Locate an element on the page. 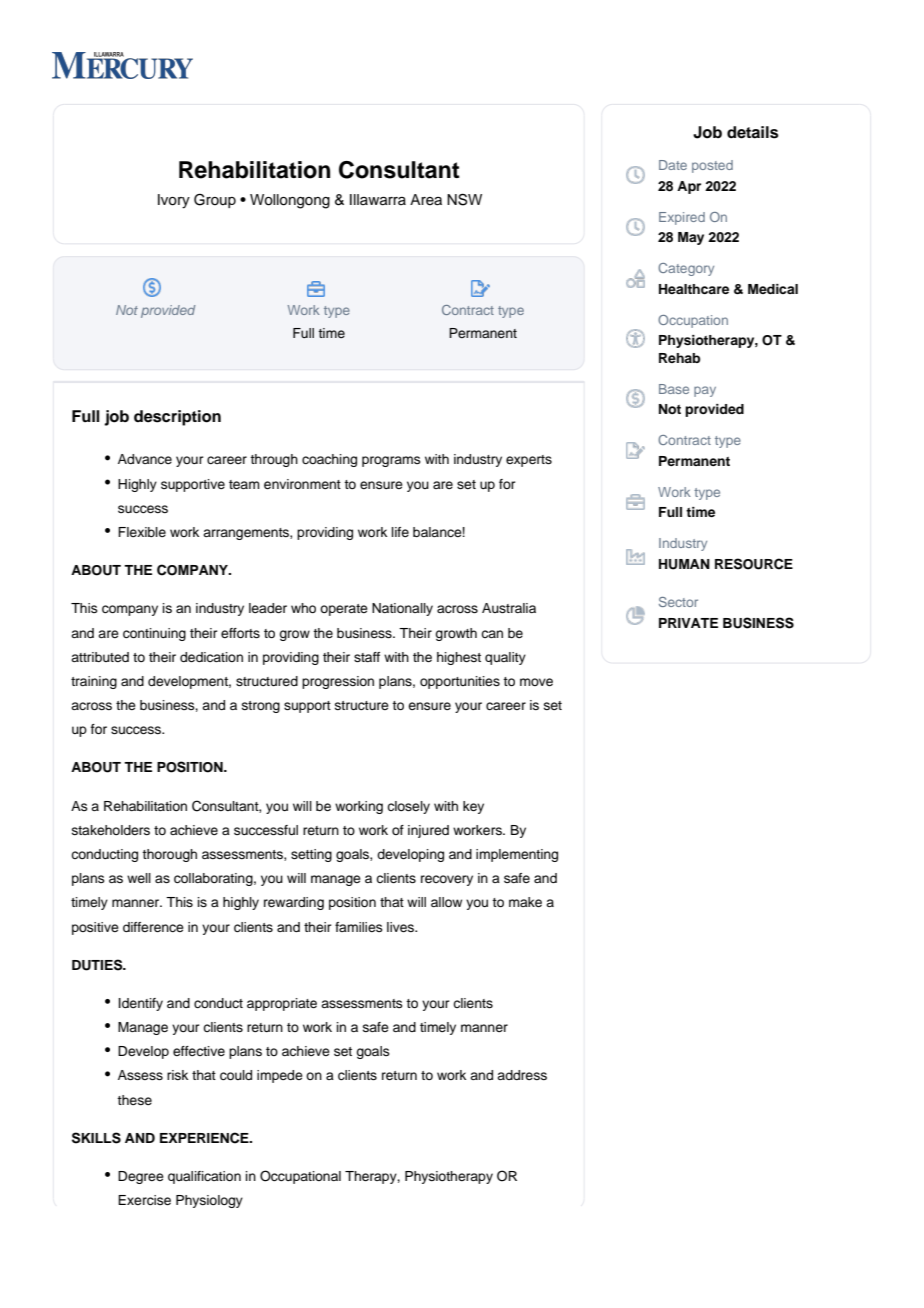 The width and height of the document is (924, 1308). make is located at coordinates (525, 902).
